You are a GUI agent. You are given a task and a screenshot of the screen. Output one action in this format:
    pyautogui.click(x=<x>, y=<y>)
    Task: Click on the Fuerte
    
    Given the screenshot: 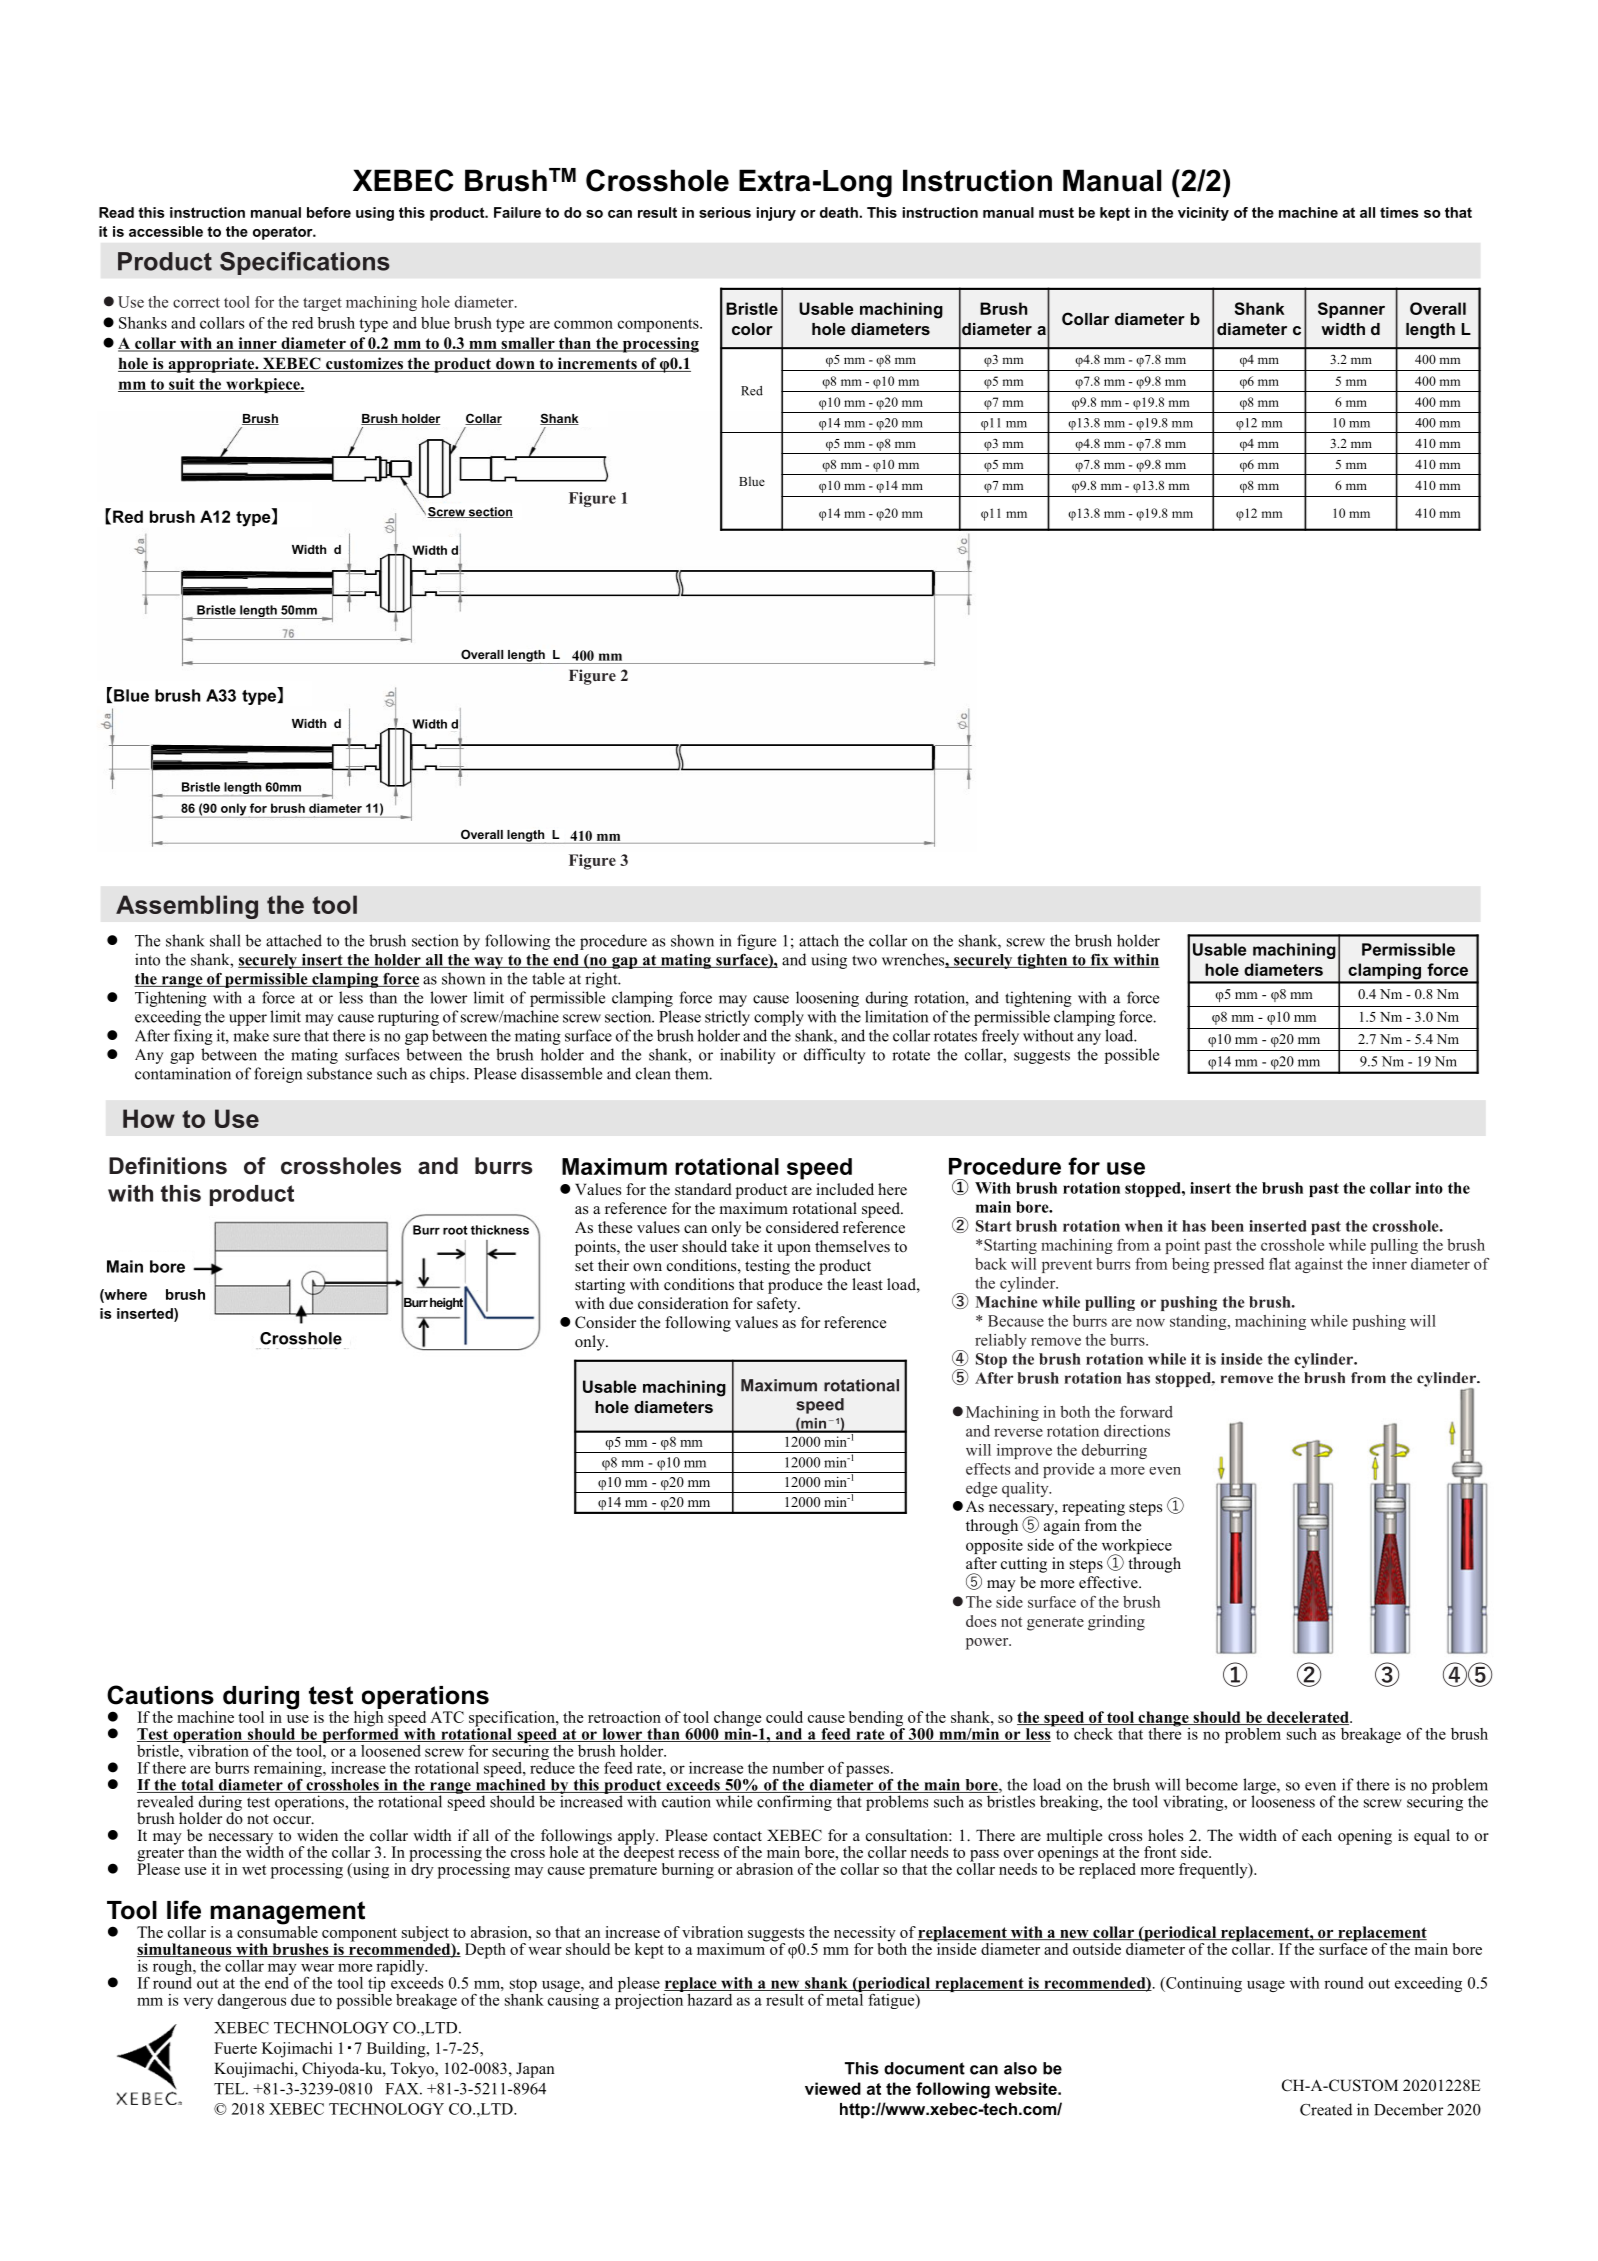 What is the action you would take?
    pyautogui.click(x=235, y=2048)
